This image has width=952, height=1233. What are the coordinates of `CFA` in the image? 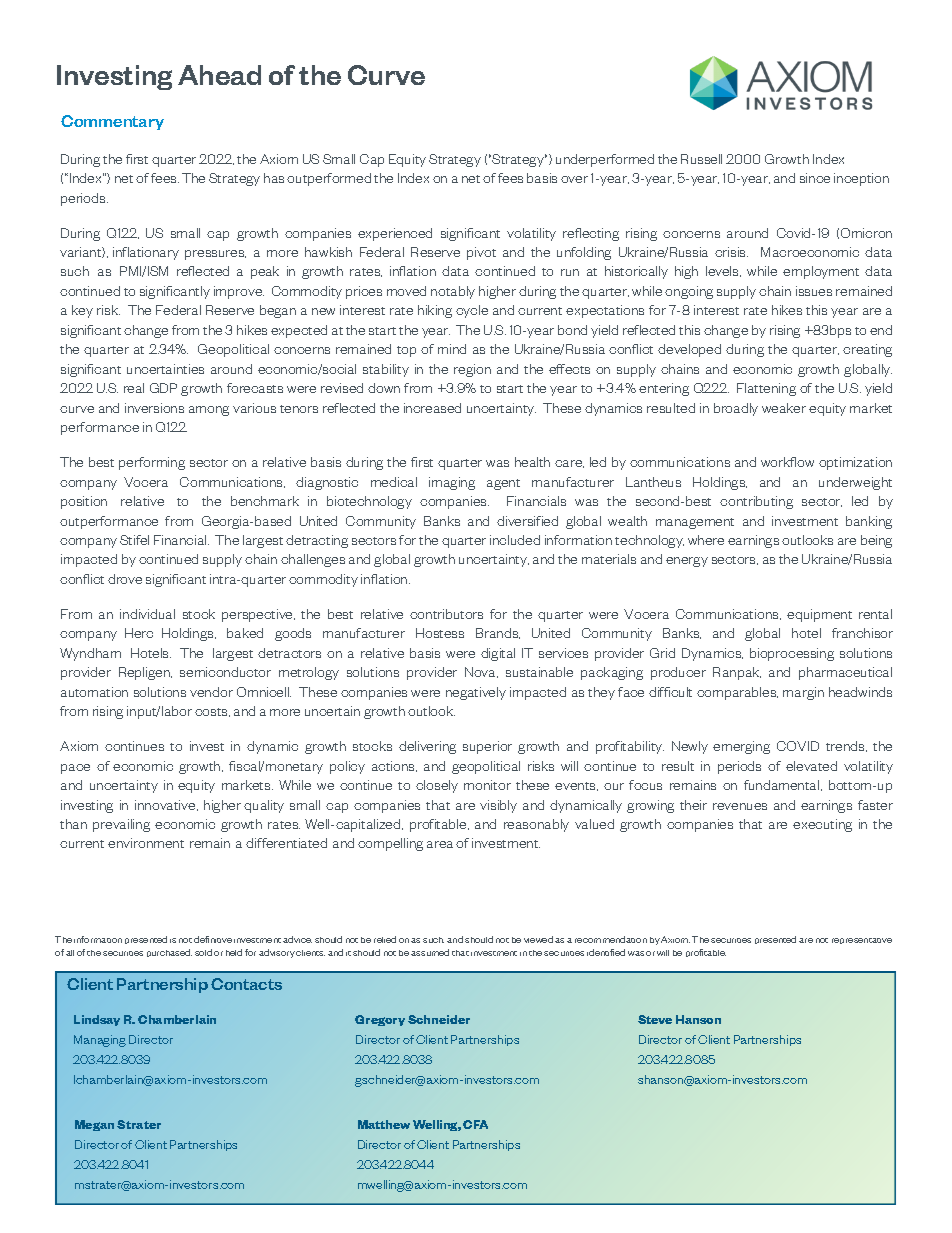 It's located at (475, 1124).
